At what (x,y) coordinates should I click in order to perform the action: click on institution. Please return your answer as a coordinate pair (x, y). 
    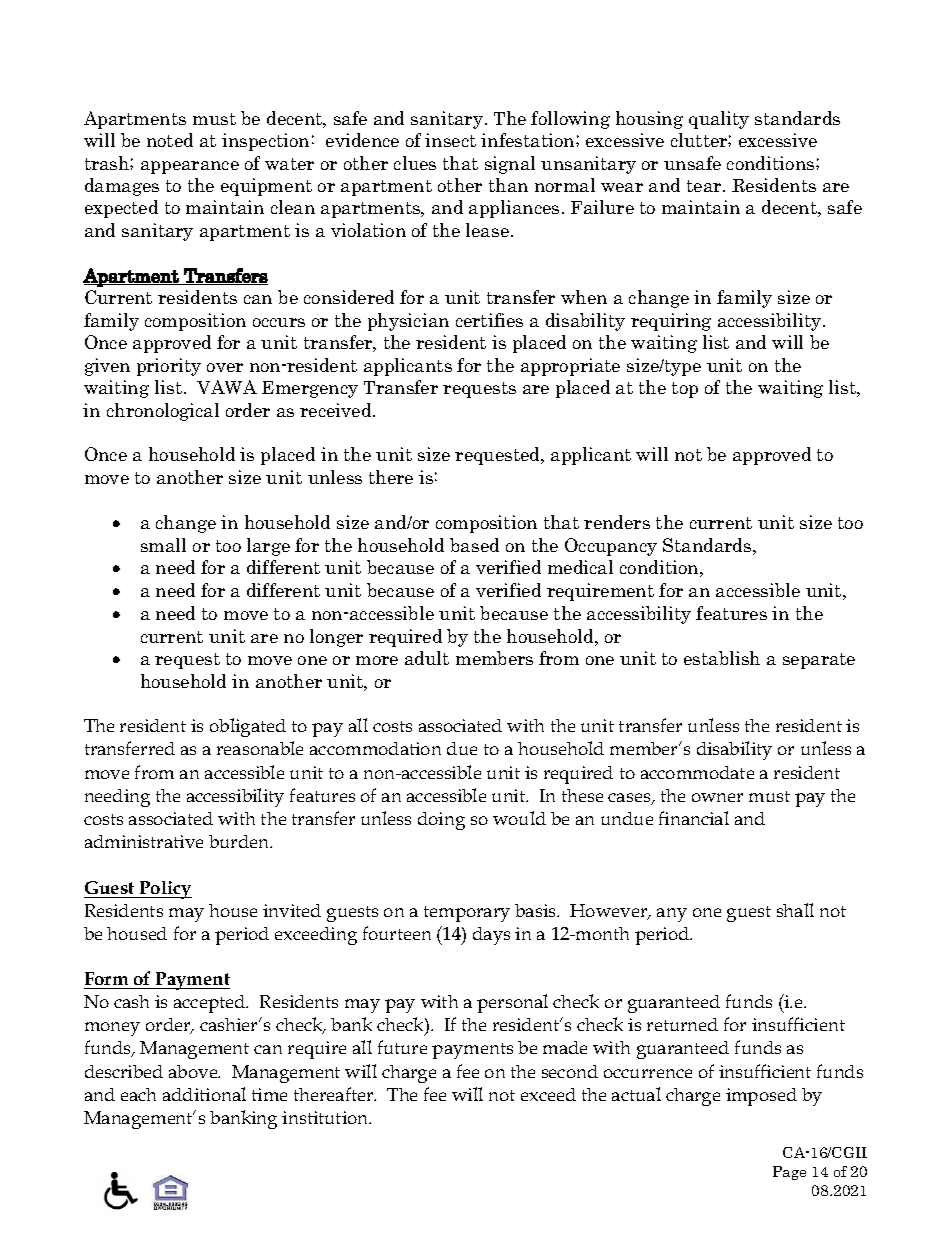
    Looking at the image, I should click on (326, 1117).
